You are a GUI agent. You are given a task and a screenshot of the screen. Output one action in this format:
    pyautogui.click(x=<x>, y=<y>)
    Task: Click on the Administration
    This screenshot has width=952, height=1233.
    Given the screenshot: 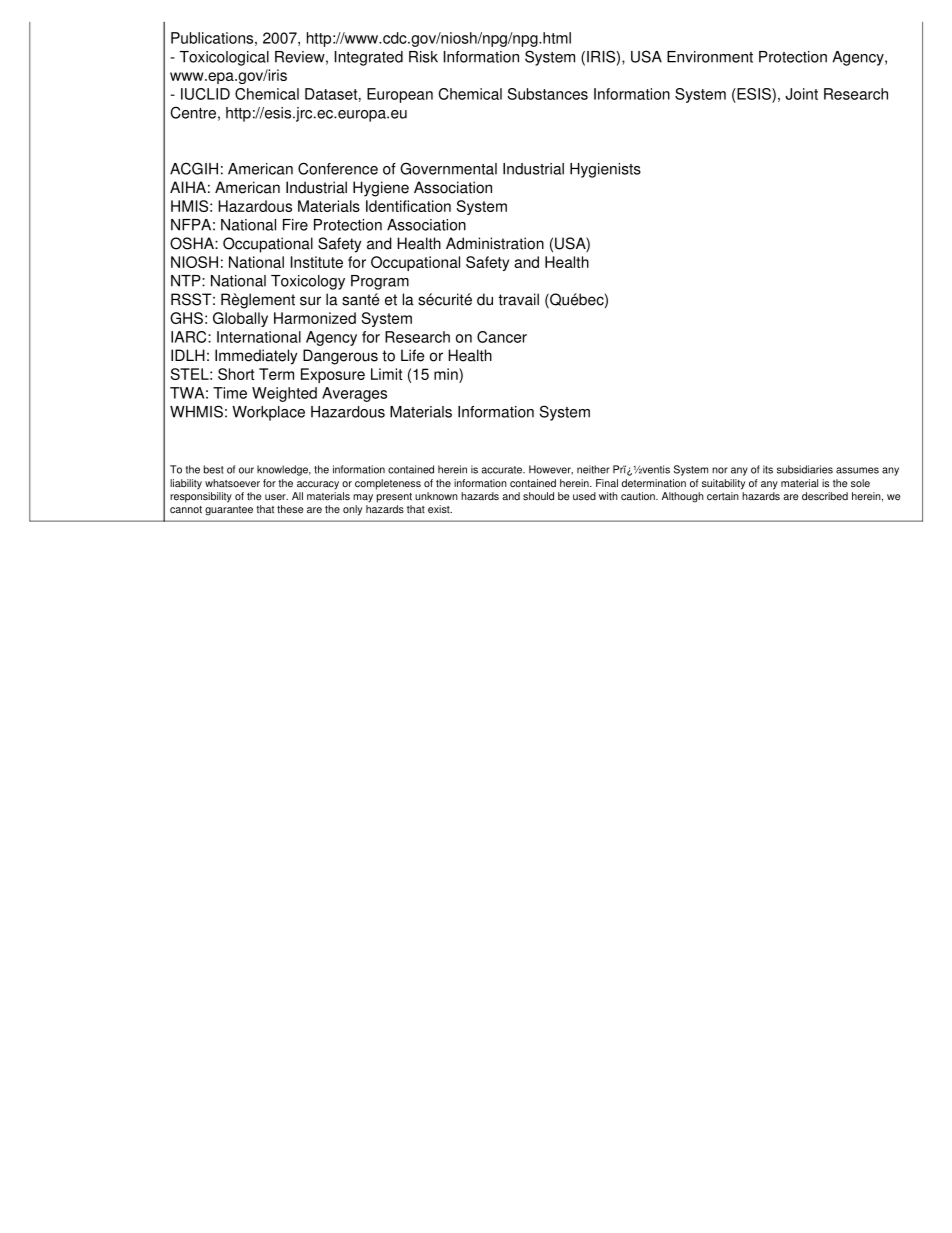 What is the action you would take?
    pyautogui.click(x=495, y=243)
